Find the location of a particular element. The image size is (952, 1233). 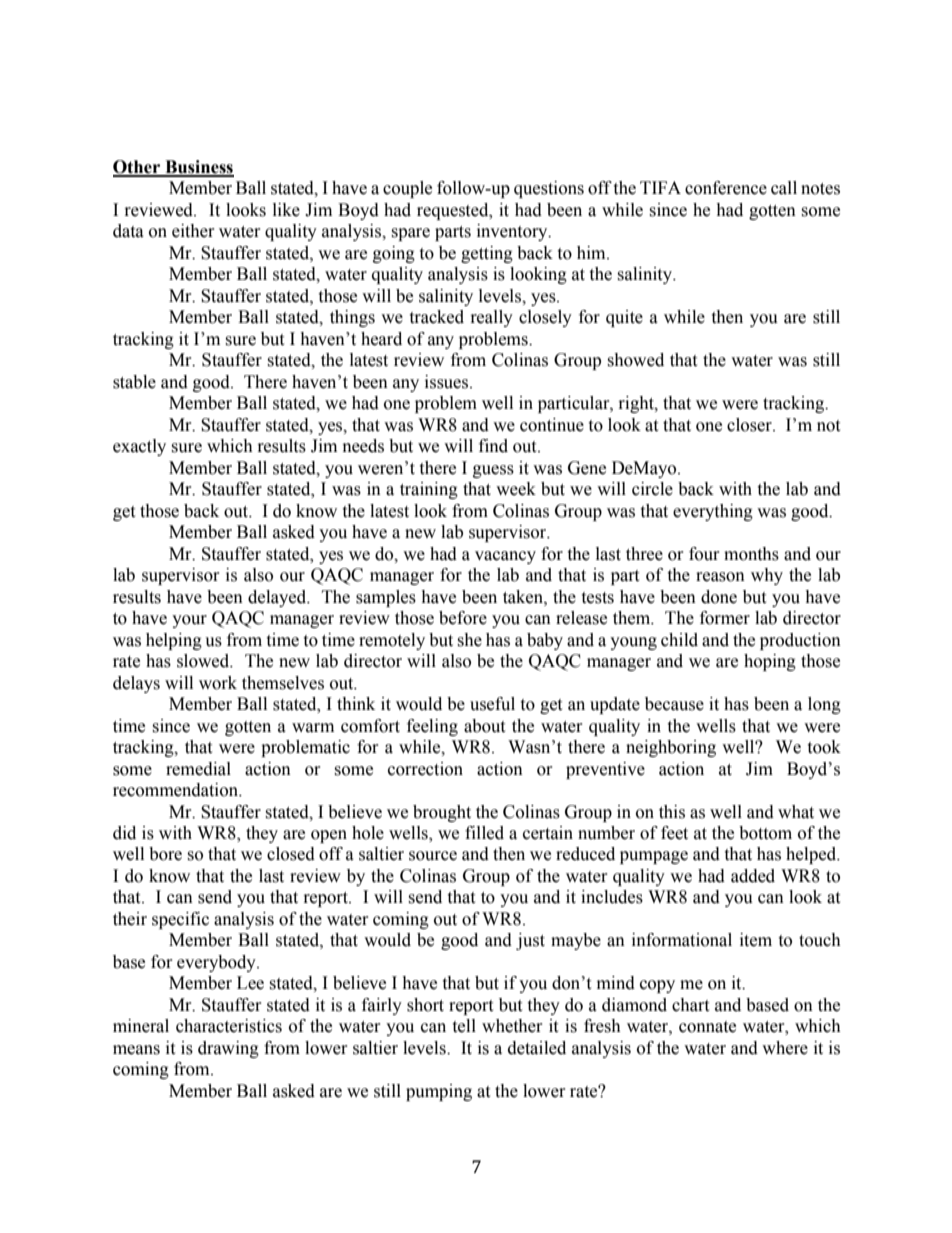

requested is located at coordinates (454, 211).
